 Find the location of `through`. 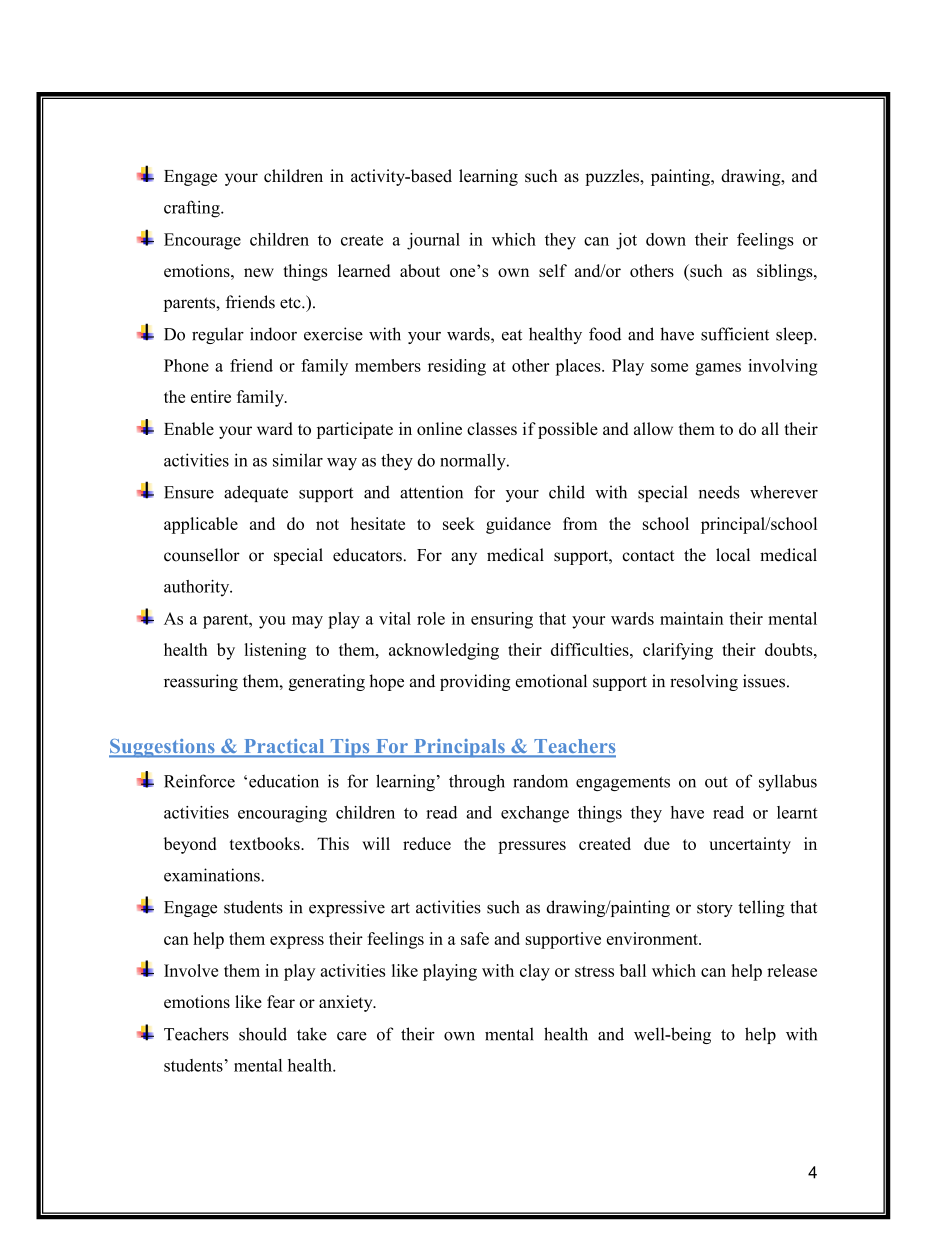

through is located at coordinates (477, 782).
